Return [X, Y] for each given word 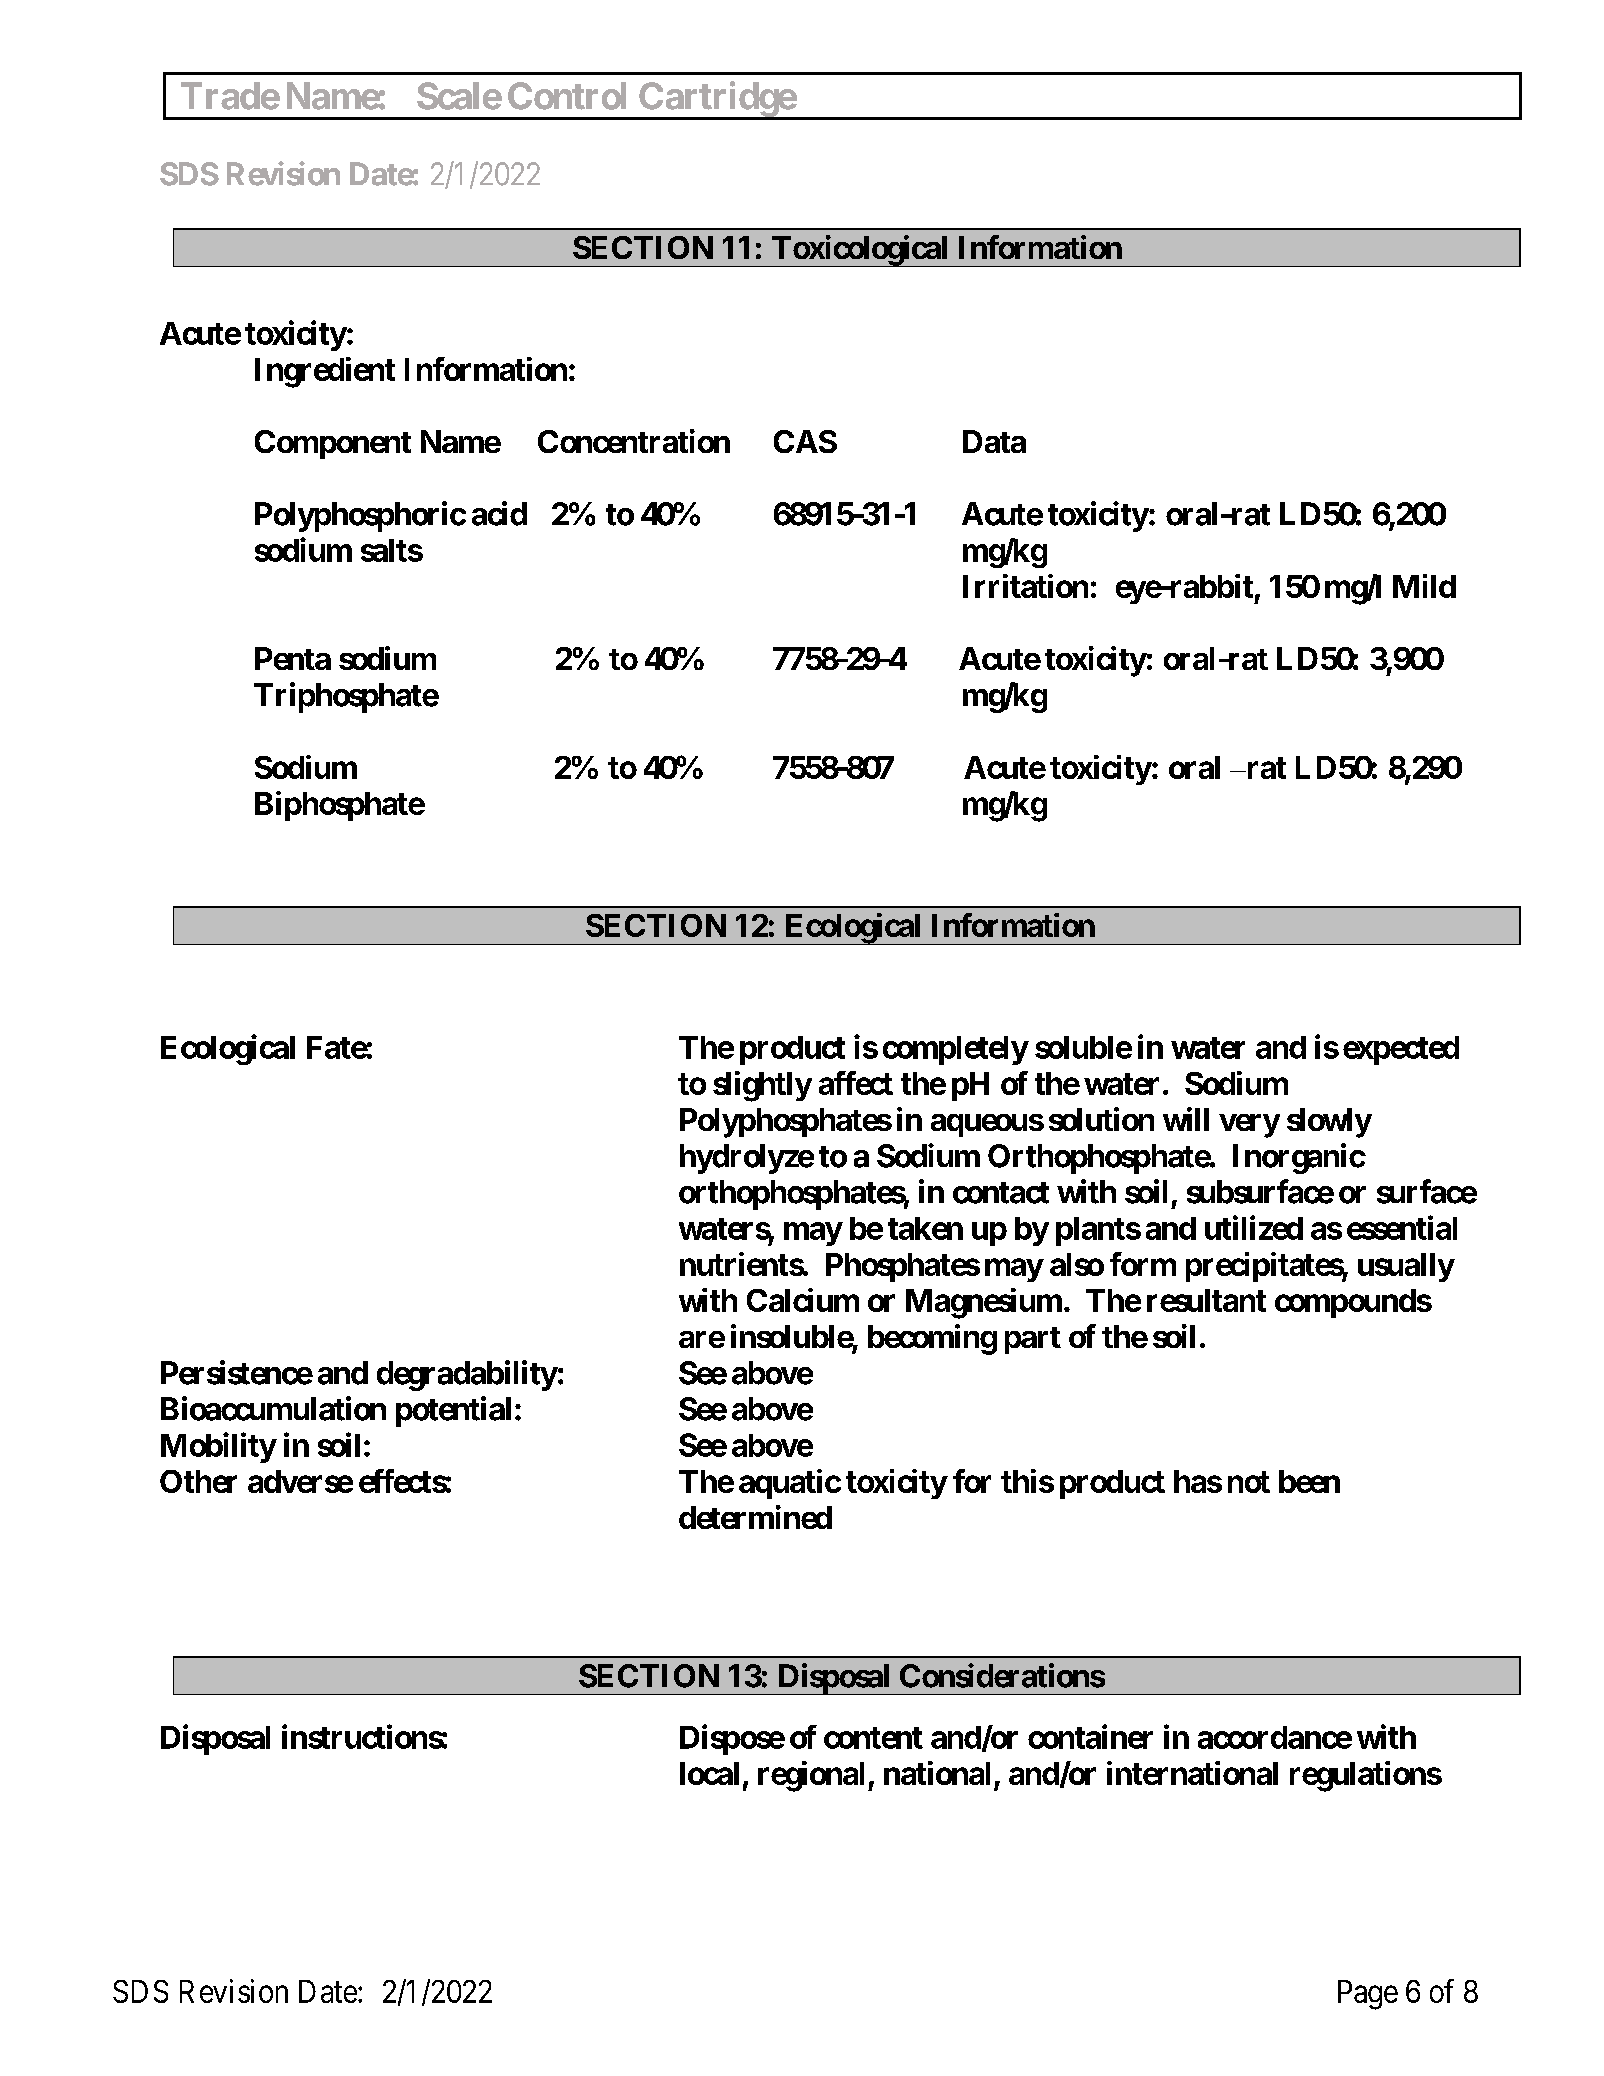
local [709, 1773]
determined [755, 1517]
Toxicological [860, 251]
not [1249, 1482]
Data [994, 441]
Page [1368, 1995]
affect [856, 1083]
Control [567, 96]
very [1249, 1126]
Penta [293, 658]
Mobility [218, 1447]
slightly [762, 1086]
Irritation [1025, 586]
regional [811, 1776]
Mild [1424, 586]
